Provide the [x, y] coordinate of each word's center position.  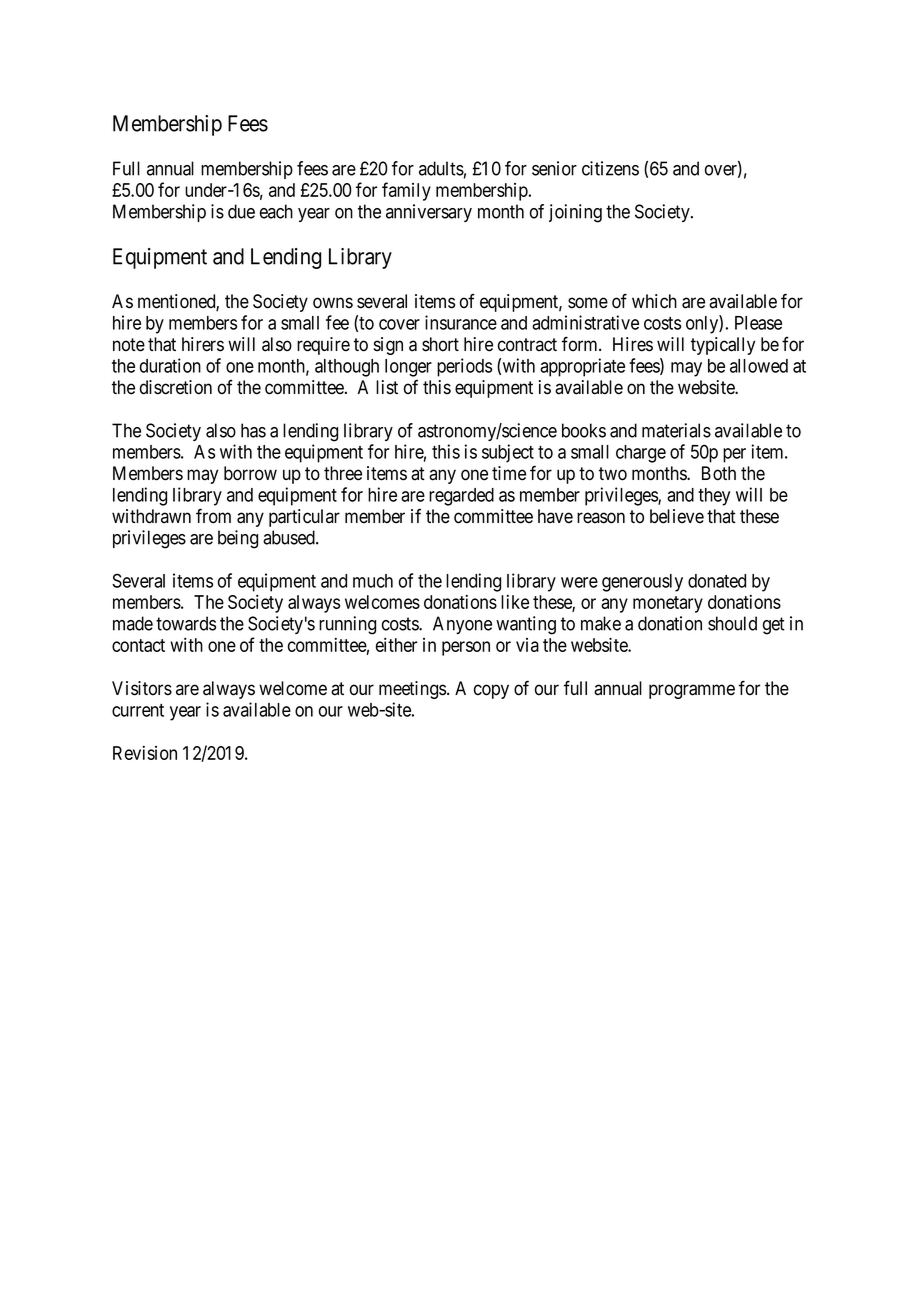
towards [186, 623]
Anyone [462, 625]
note [129, 345]
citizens [610, 168]
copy [491, 691]
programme [692, 691]
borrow [250, 473]
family [406, 191]
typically [723, 346]
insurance [461, 322]
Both [719, 473]
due [241, 211]
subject [508, 453]
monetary [668, 604]
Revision [145, 753]
